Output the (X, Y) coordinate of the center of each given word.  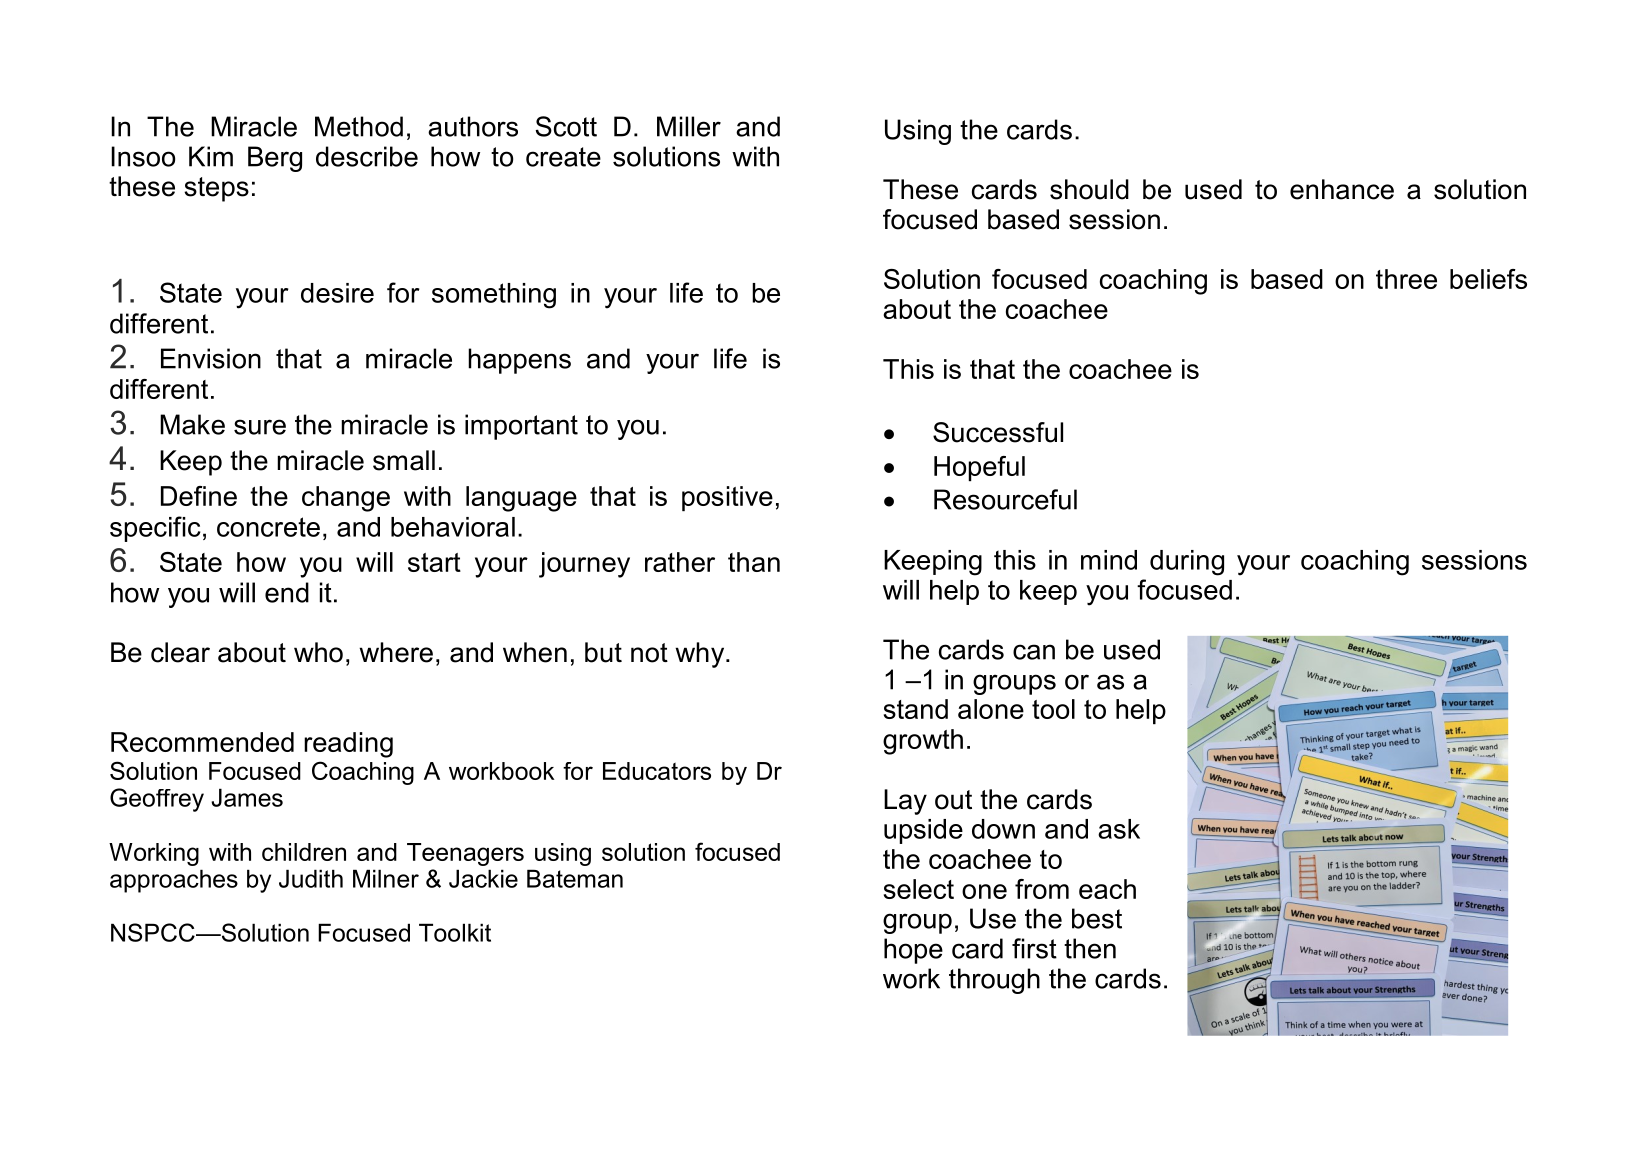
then (1090, 948)
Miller (689, 126)
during (1187, 563)
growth (923, 742)
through (994, 981)
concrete (268, 527)
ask (1119, 829)
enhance (1342, 189)
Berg (275, 159)
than (754, 562)
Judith (311, 878)
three (1406, 279)
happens (519, 361)
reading (348, 745)
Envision (211, 358)
